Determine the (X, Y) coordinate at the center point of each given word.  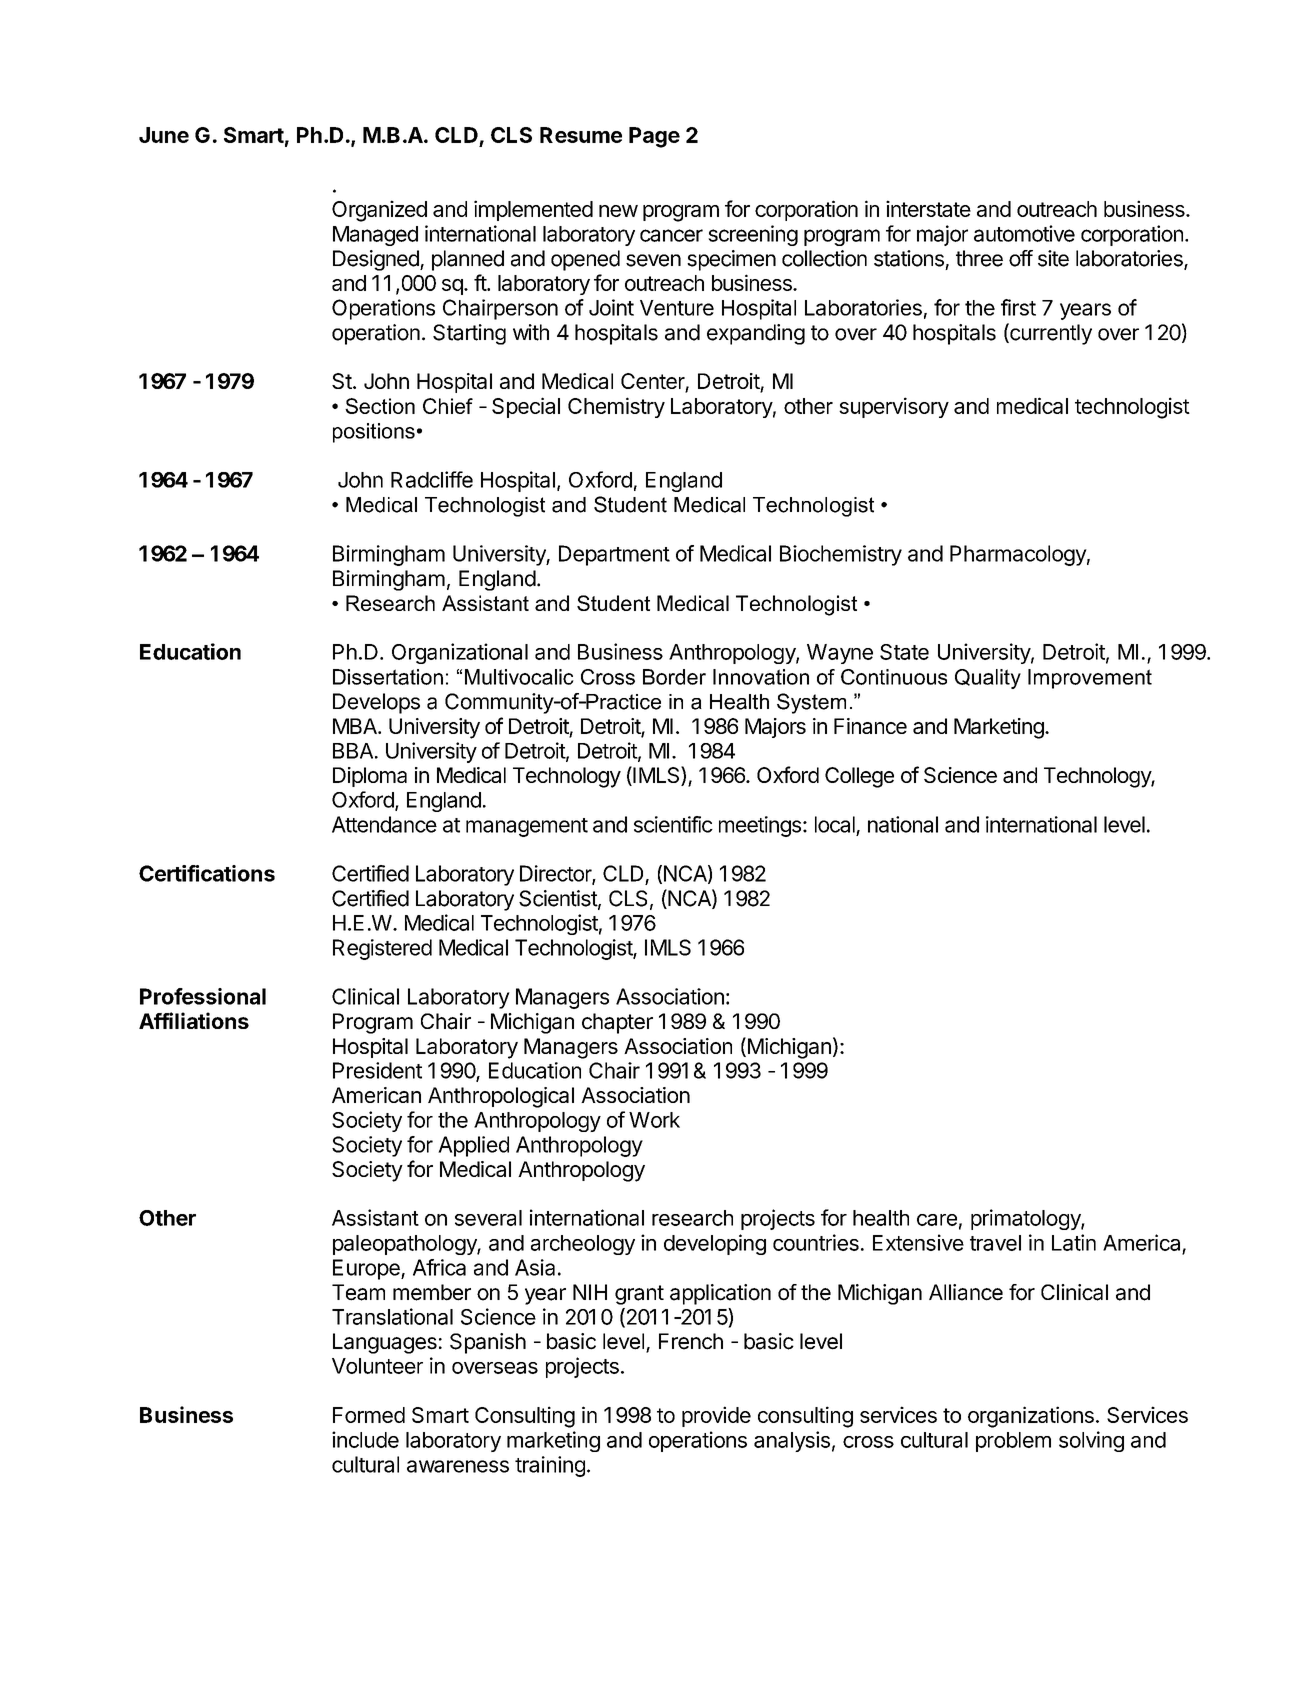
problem (1013, 1442)
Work (654, 1120)
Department (614, 555)
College (859, 777)
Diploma (370, 777)
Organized (379, 211)
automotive (1024, 233)
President (377, 1070)
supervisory (894, 407)
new (618, 211)
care (937, 1220)
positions (374, 433)
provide (716, 1416)
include (365, 1439)
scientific (673, 824)
